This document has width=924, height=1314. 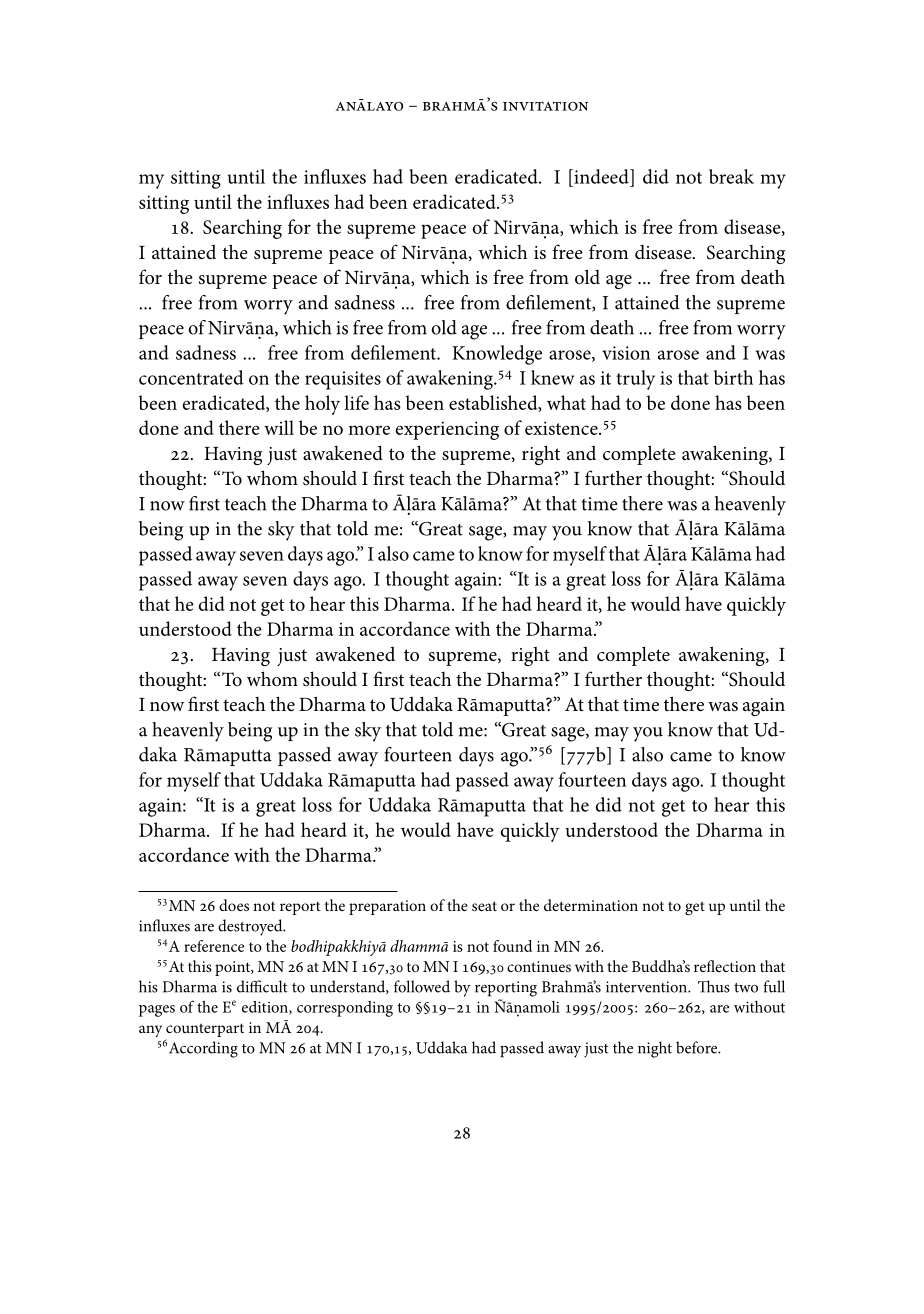 What do you see at coordinates (566, 402) in the document?
I see `what` at bounding box center [566, 402].
